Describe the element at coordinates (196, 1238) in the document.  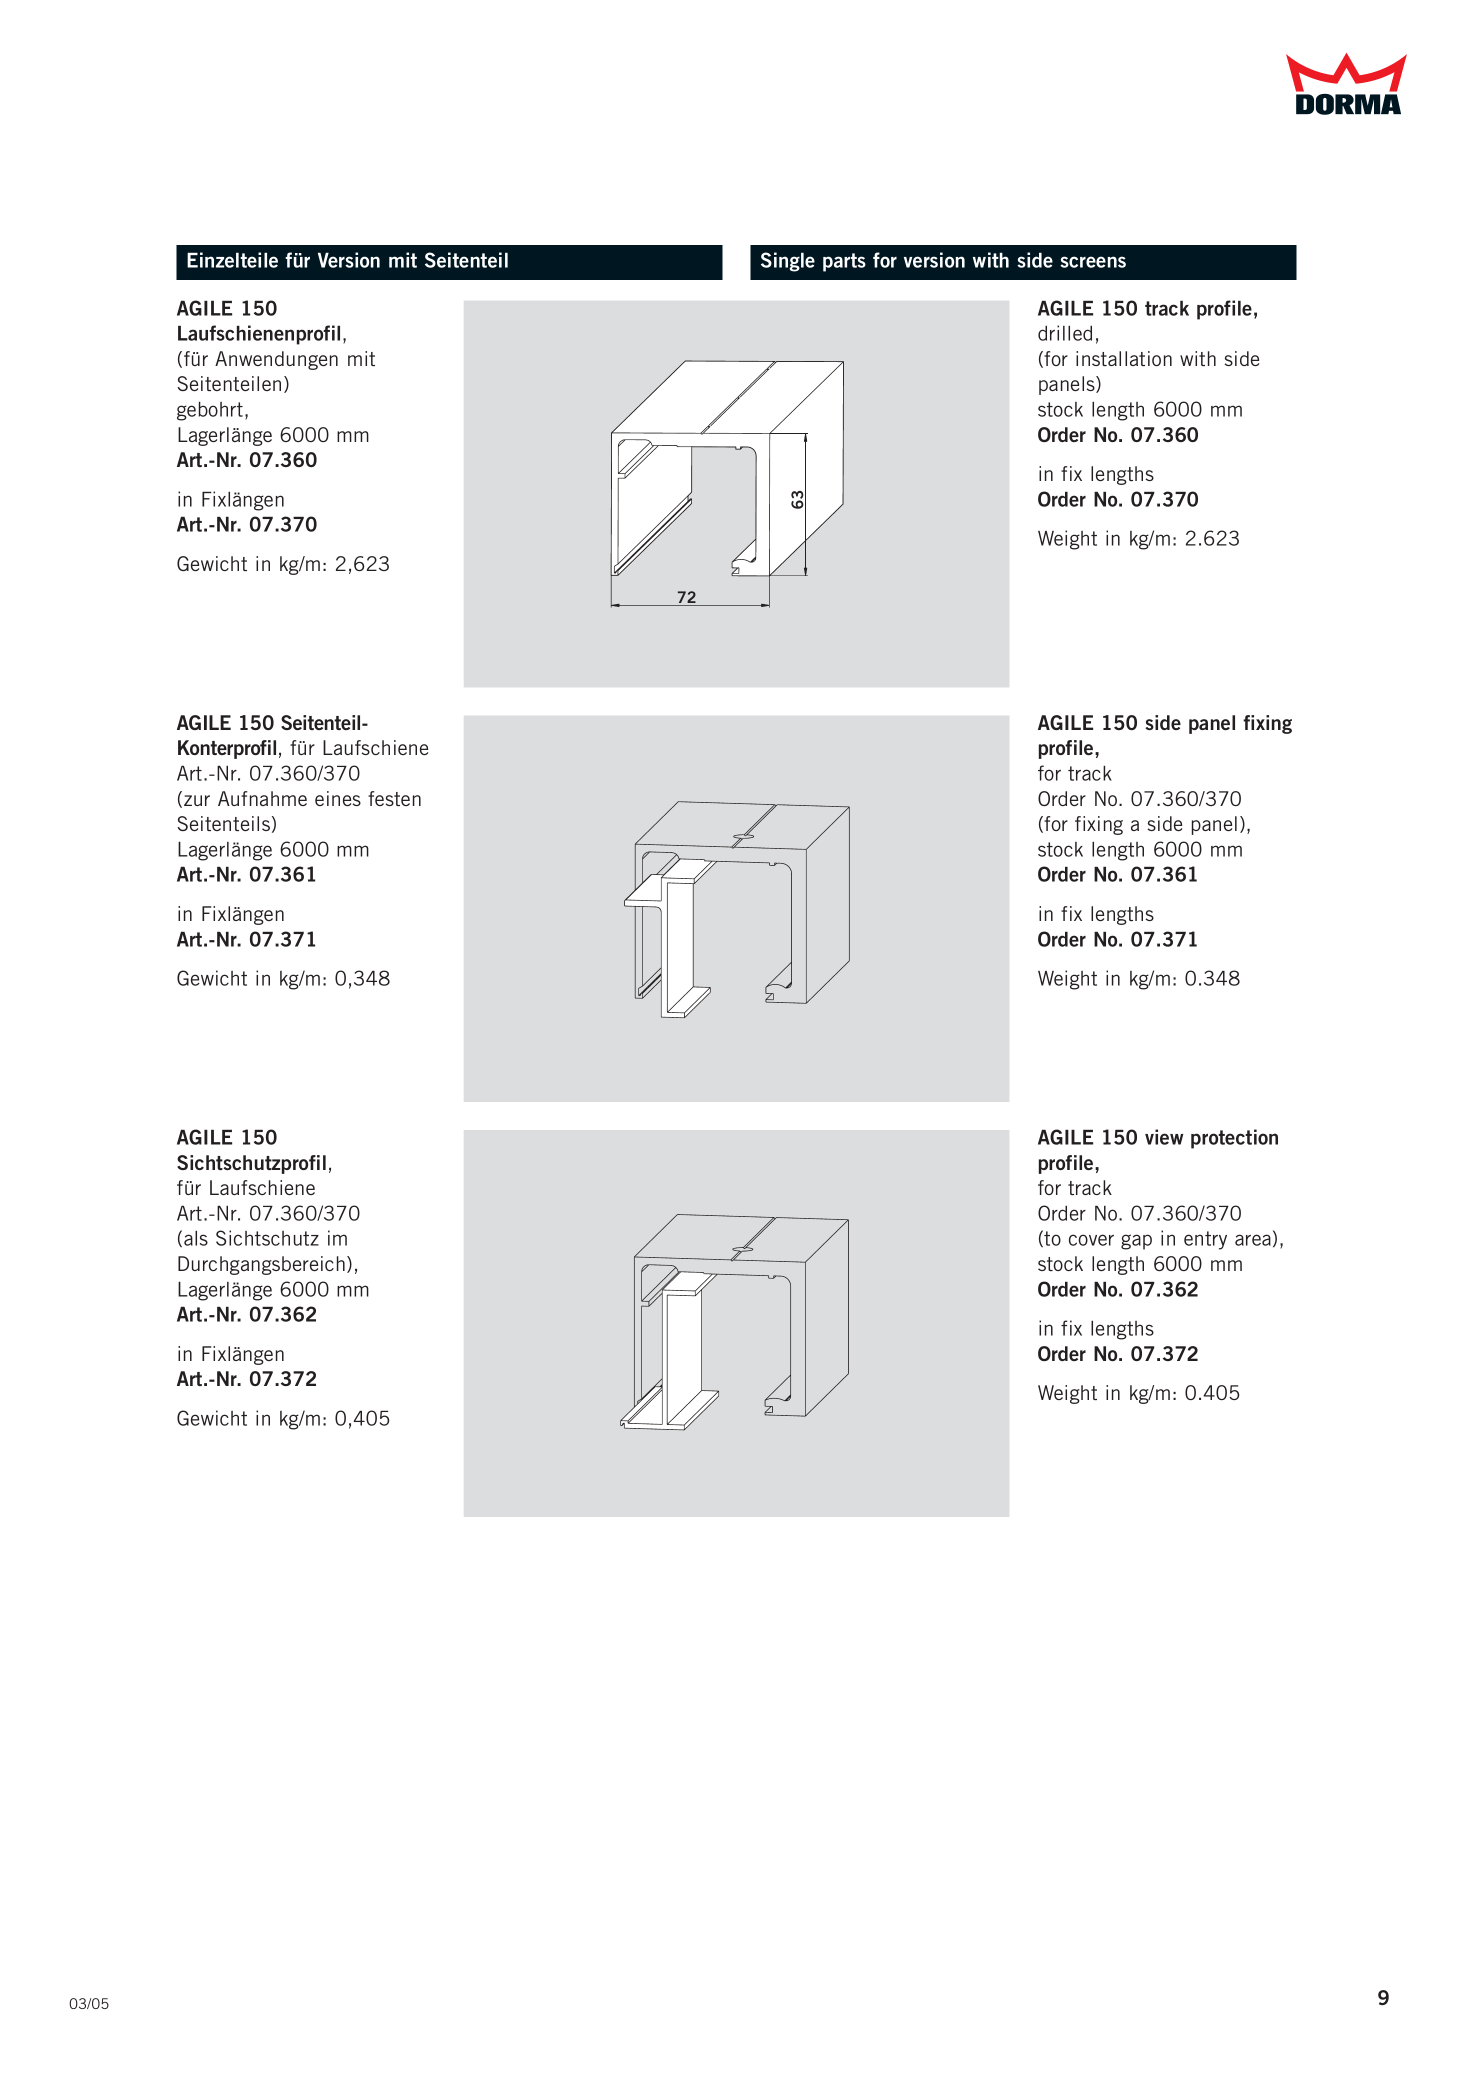
I see `als` at that location.
